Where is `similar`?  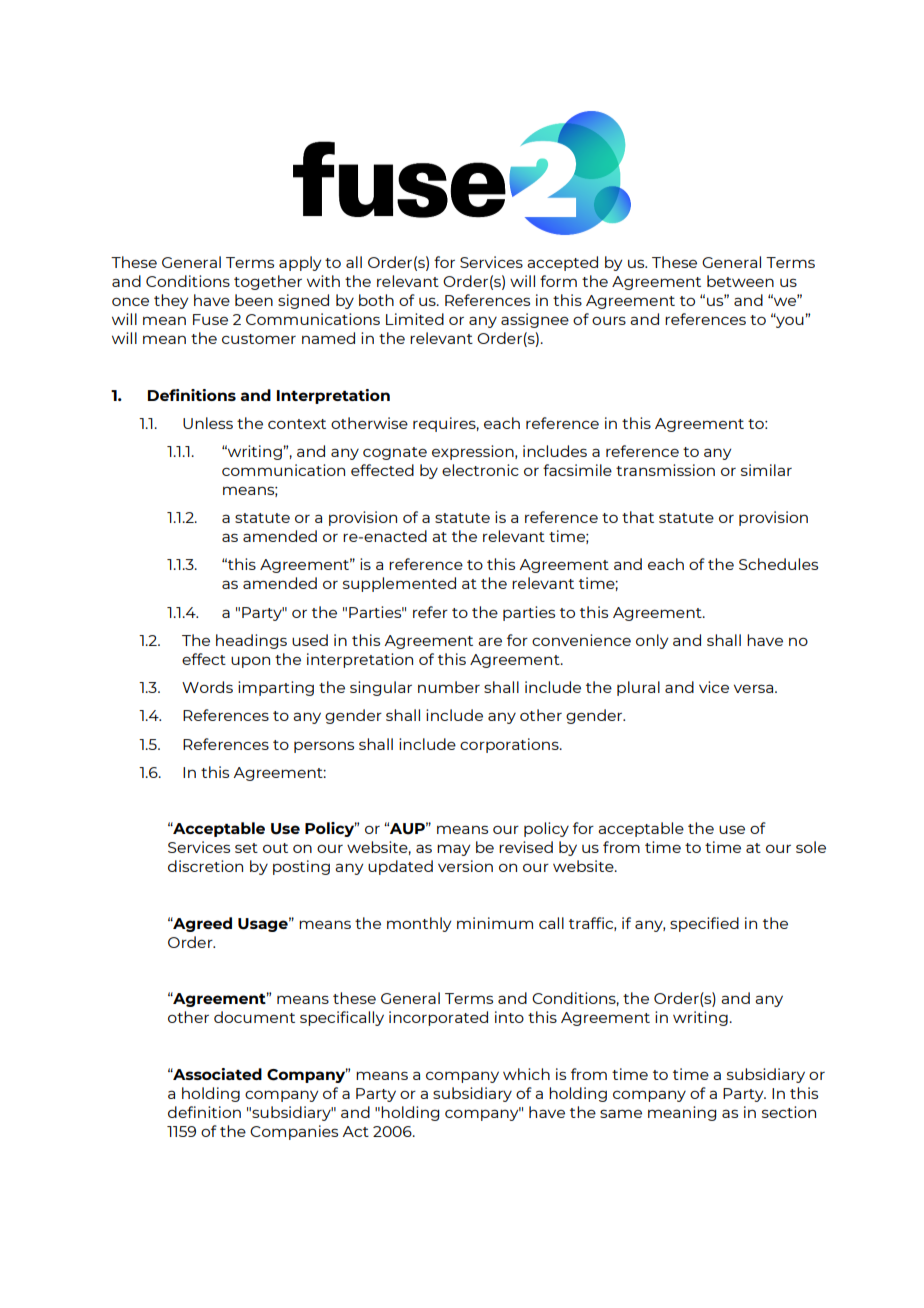
similar is located at coordinates (766, 470).
